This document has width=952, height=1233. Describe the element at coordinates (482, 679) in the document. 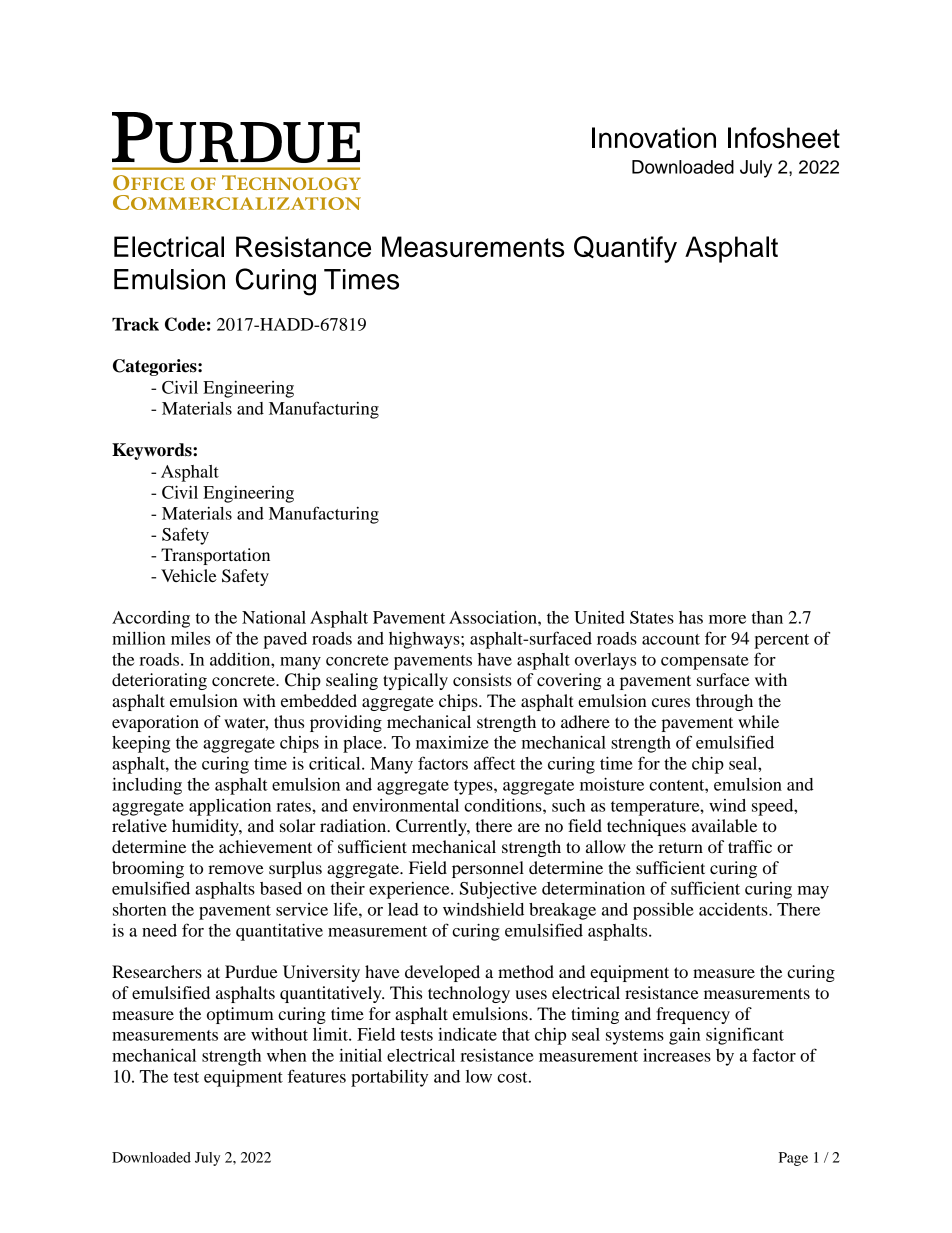

I see `consists` at that location.
